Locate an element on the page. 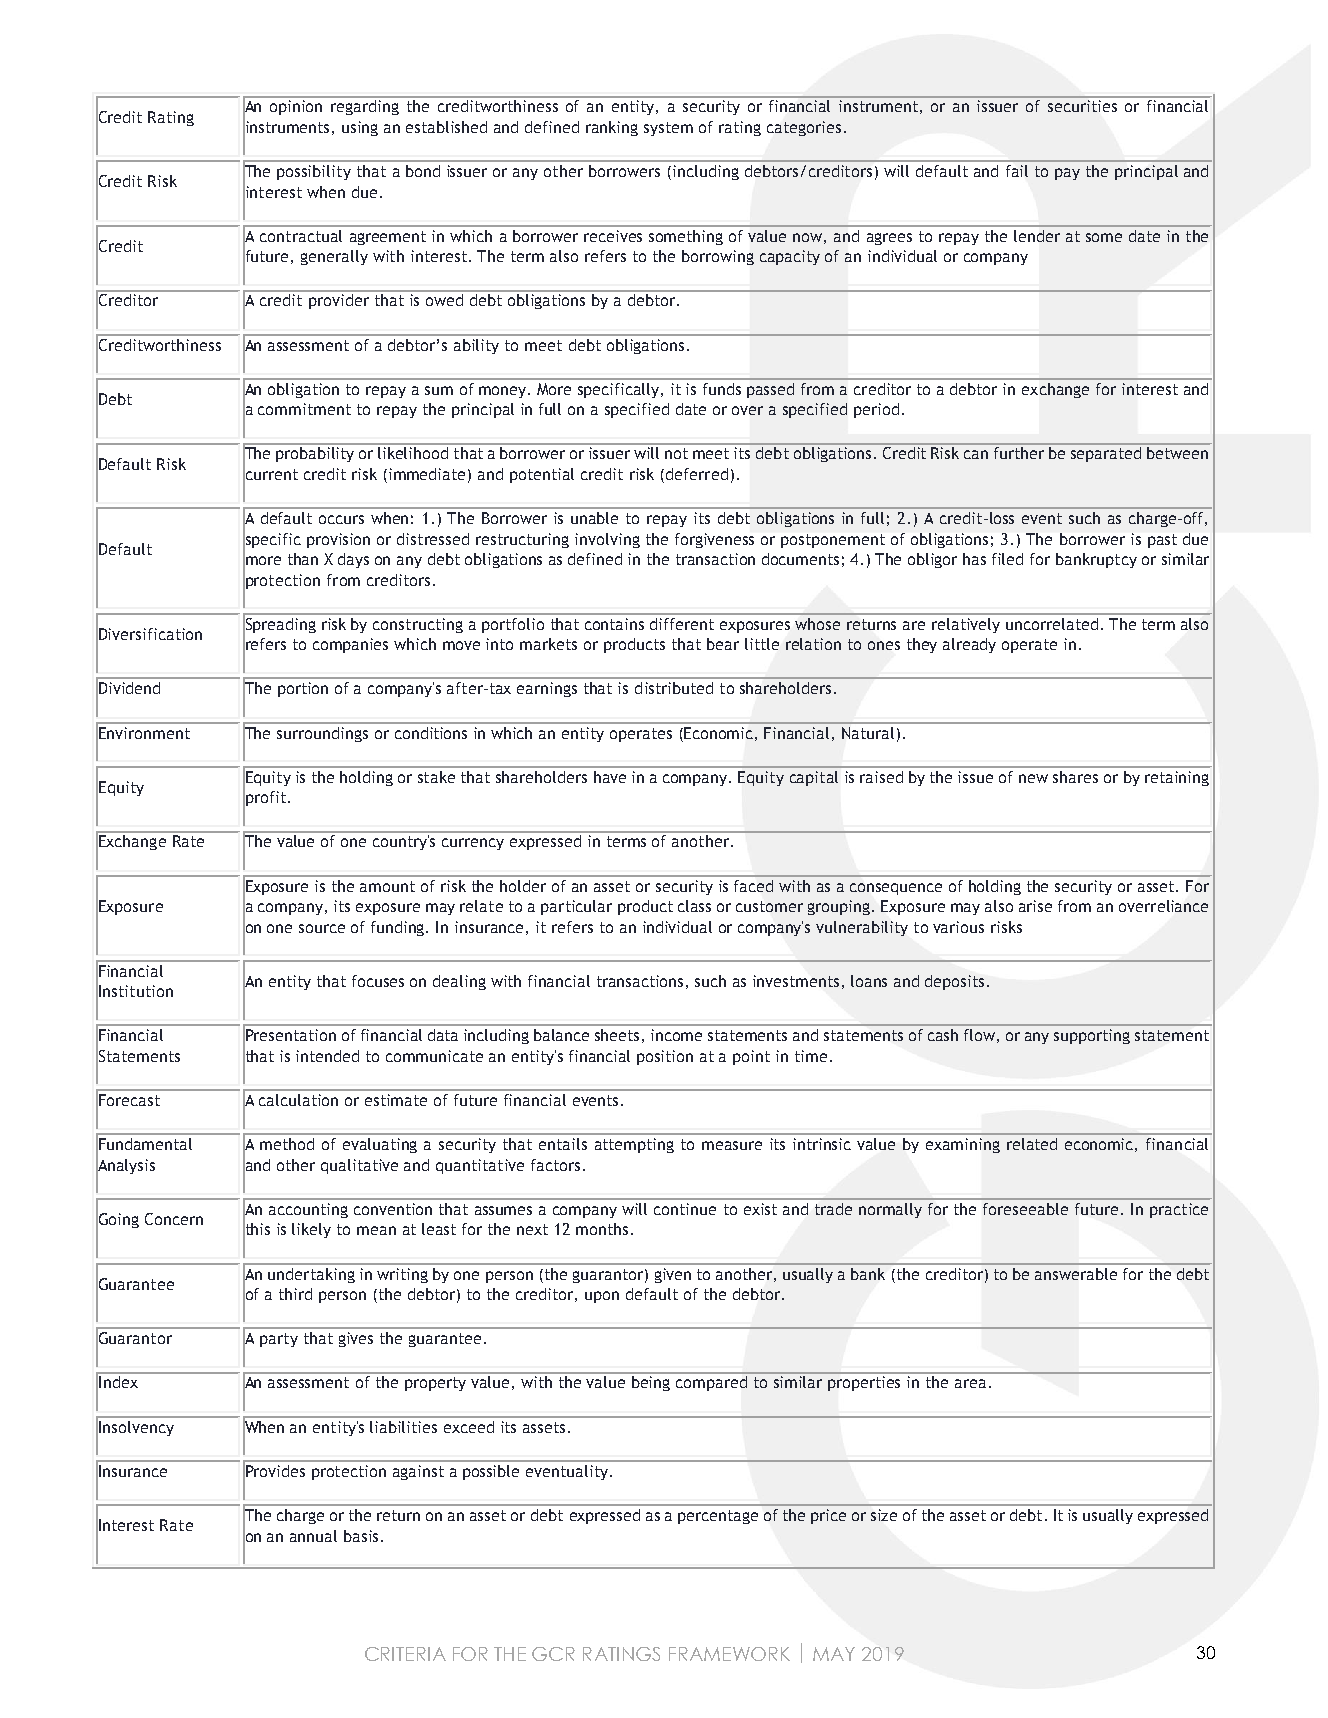 This document has height=1718, width=1328. arise is located at coordinates (1035, 906).
